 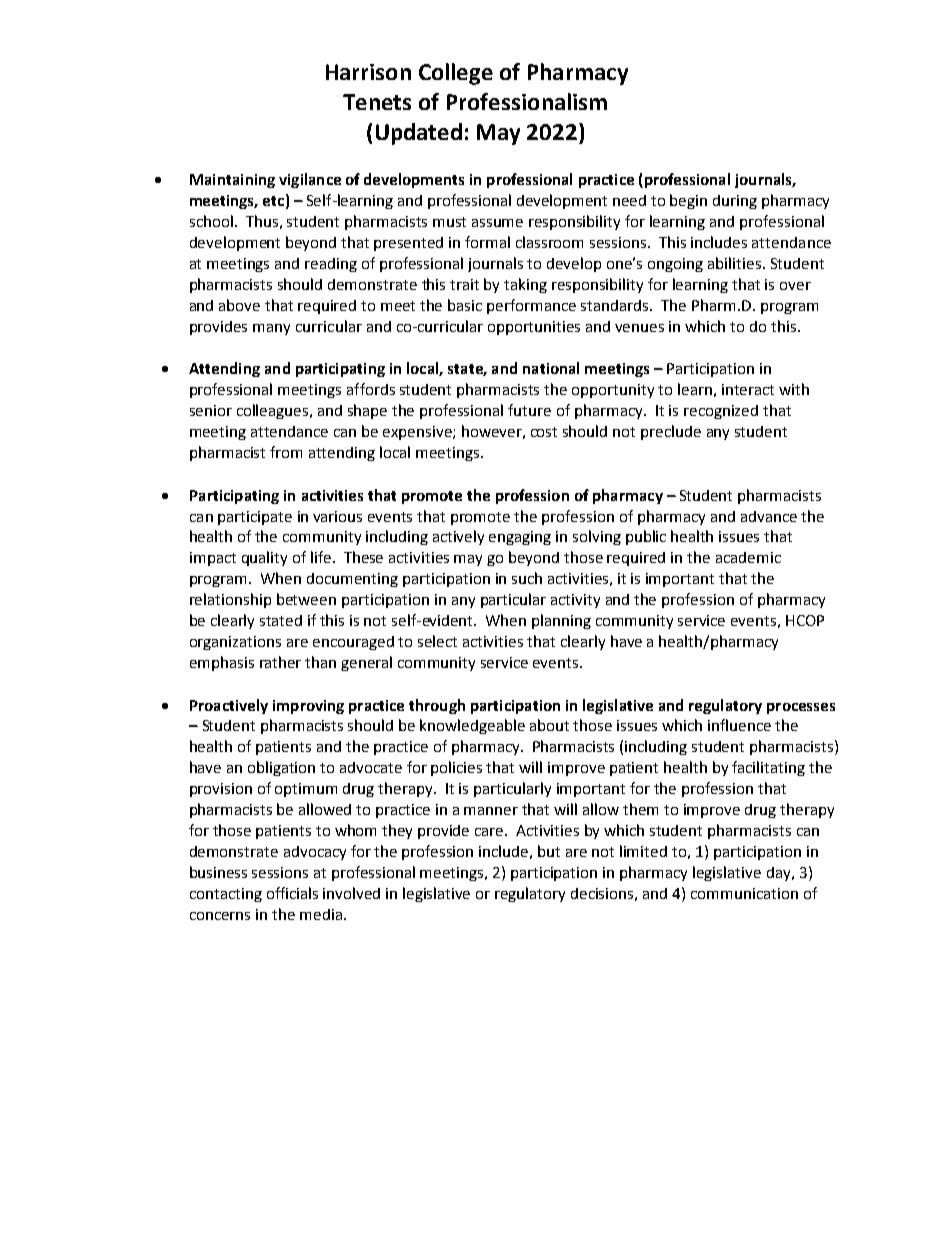 What do you see at coordinates (734, 263) in the document?
I see `abilities` at bounding box center [734, 263].
